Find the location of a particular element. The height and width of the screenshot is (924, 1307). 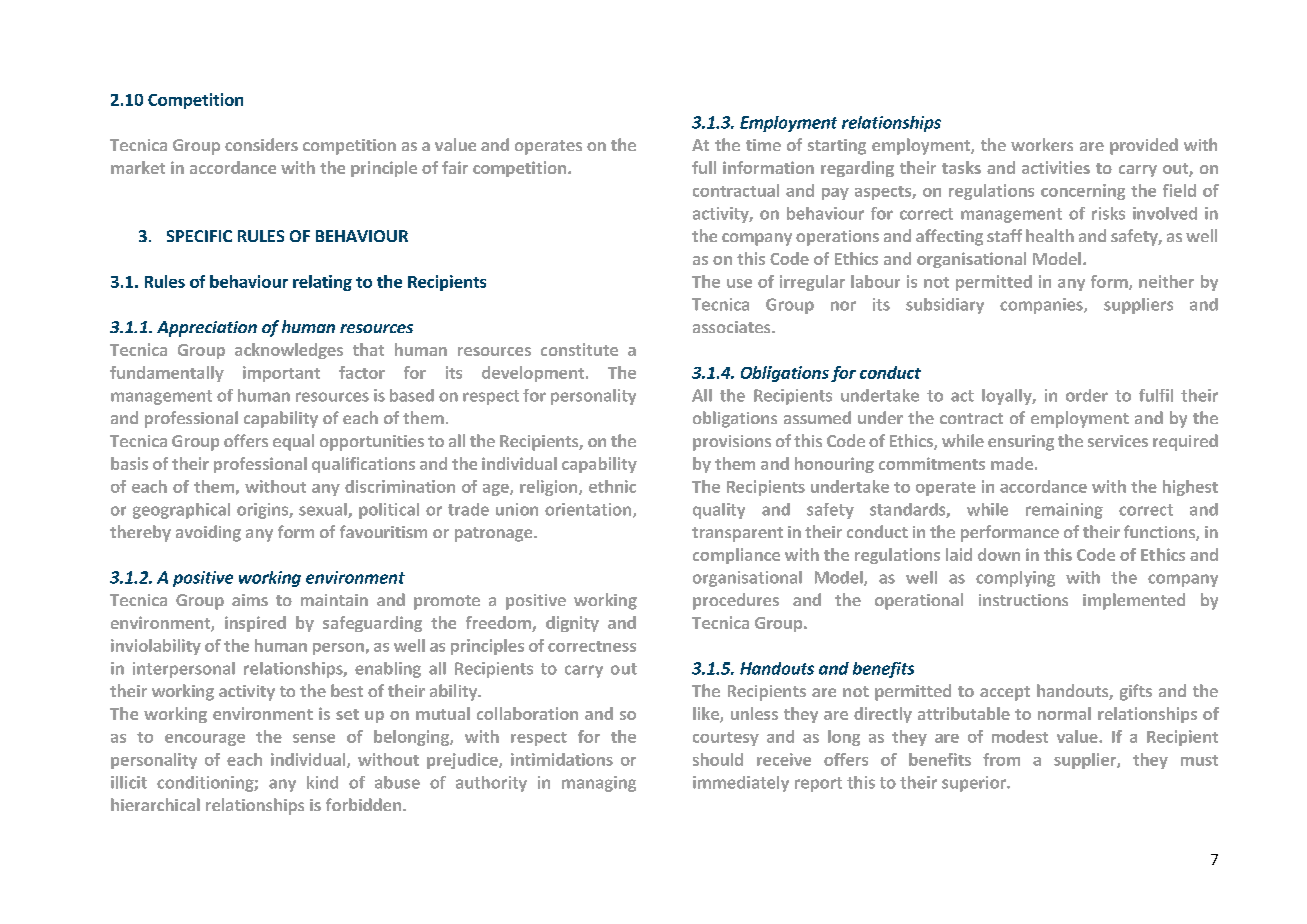

Appreciation is located at coordinates (207, 329).
